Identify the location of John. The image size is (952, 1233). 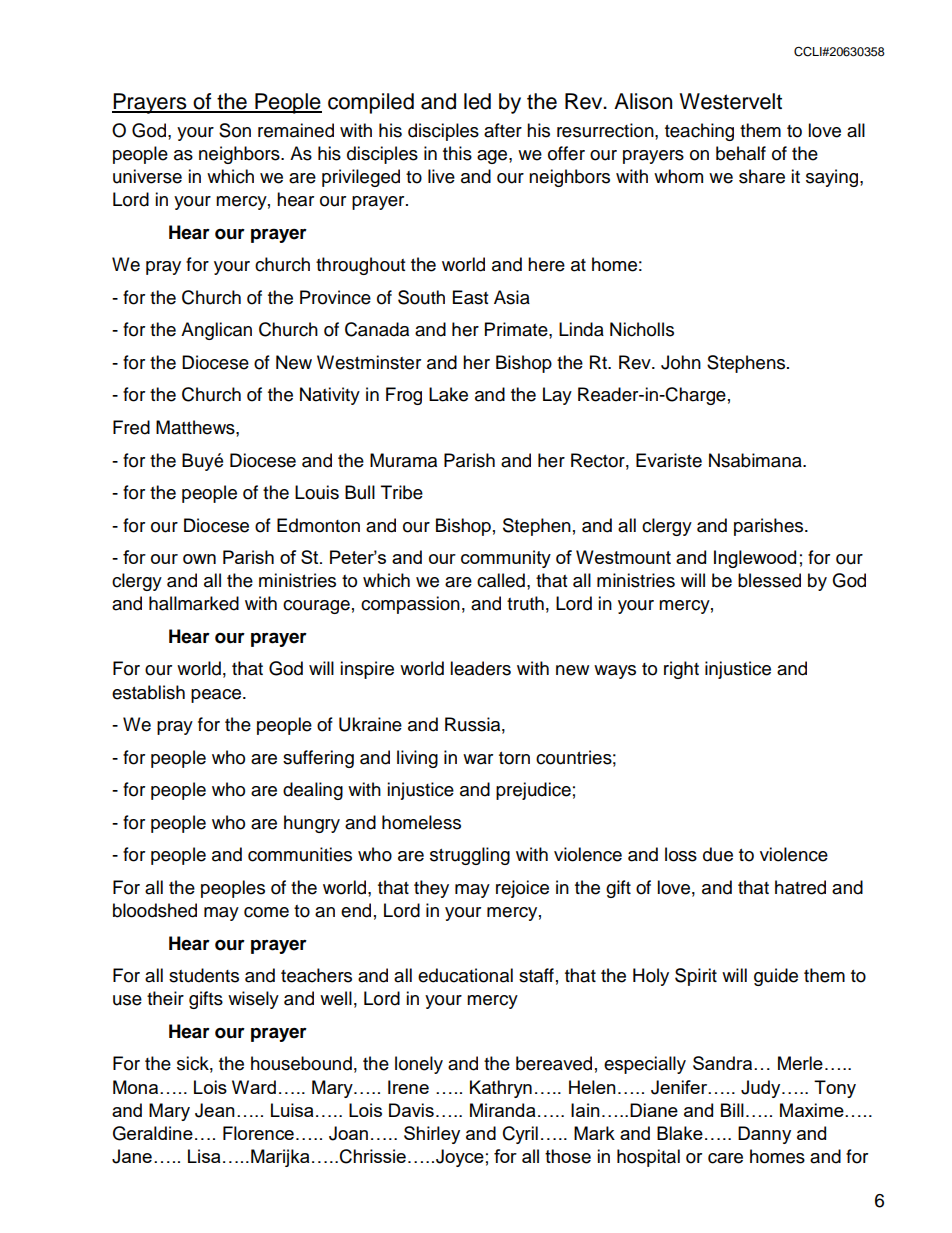
(681, 362).
